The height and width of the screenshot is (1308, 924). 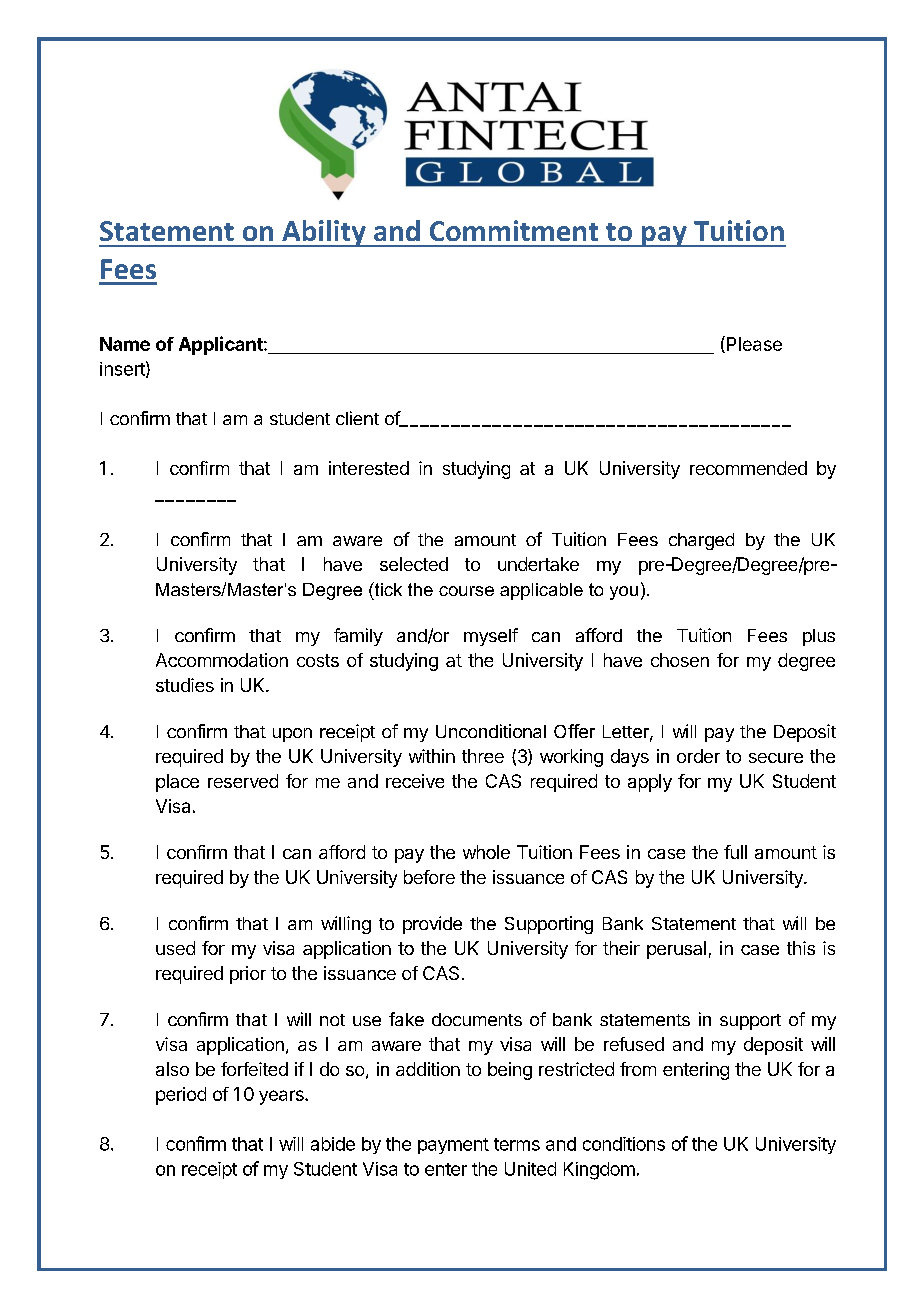 What do you see at coordinates (753, 344) in the screenshot?
I see `Please` at bounding box center [753, 344].
